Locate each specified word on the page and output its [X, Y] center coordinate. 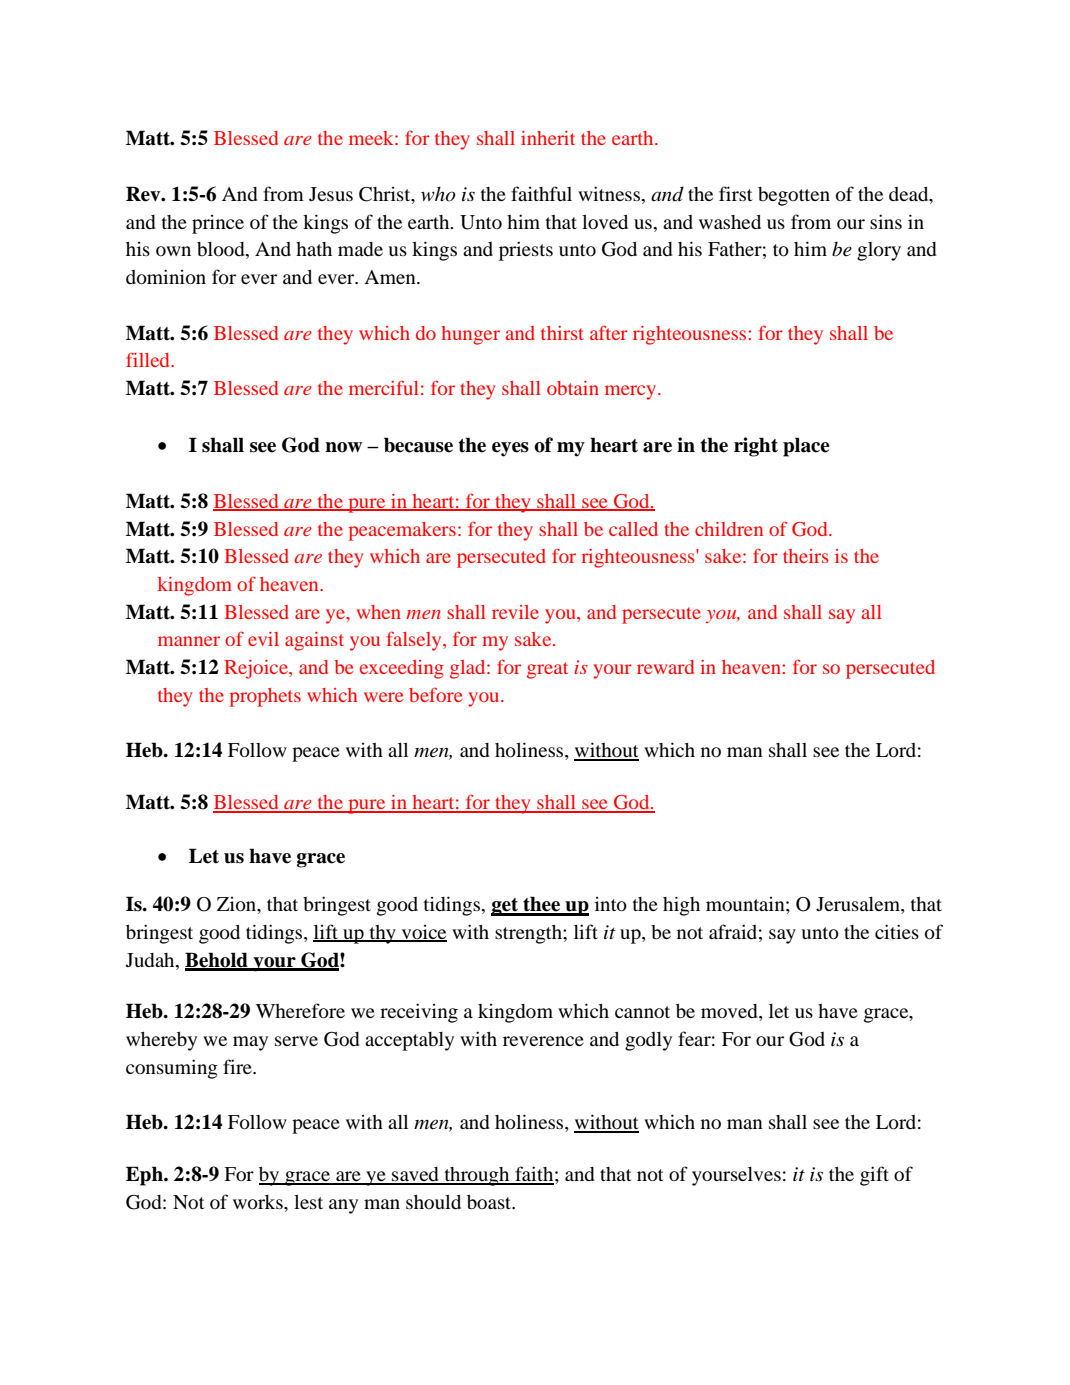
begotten [794, 196]
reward [665, 667]
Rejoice [257, 669]
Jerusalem [859, 905]
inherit [548, 138]
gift [874, 1176]
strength [529, 934]
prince [218, 224]
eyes [510, 449]
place [806, 447]
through [477, 1176]
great [547, 670]
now [343, 447]
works [259, 1202]
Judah [151, 960]
